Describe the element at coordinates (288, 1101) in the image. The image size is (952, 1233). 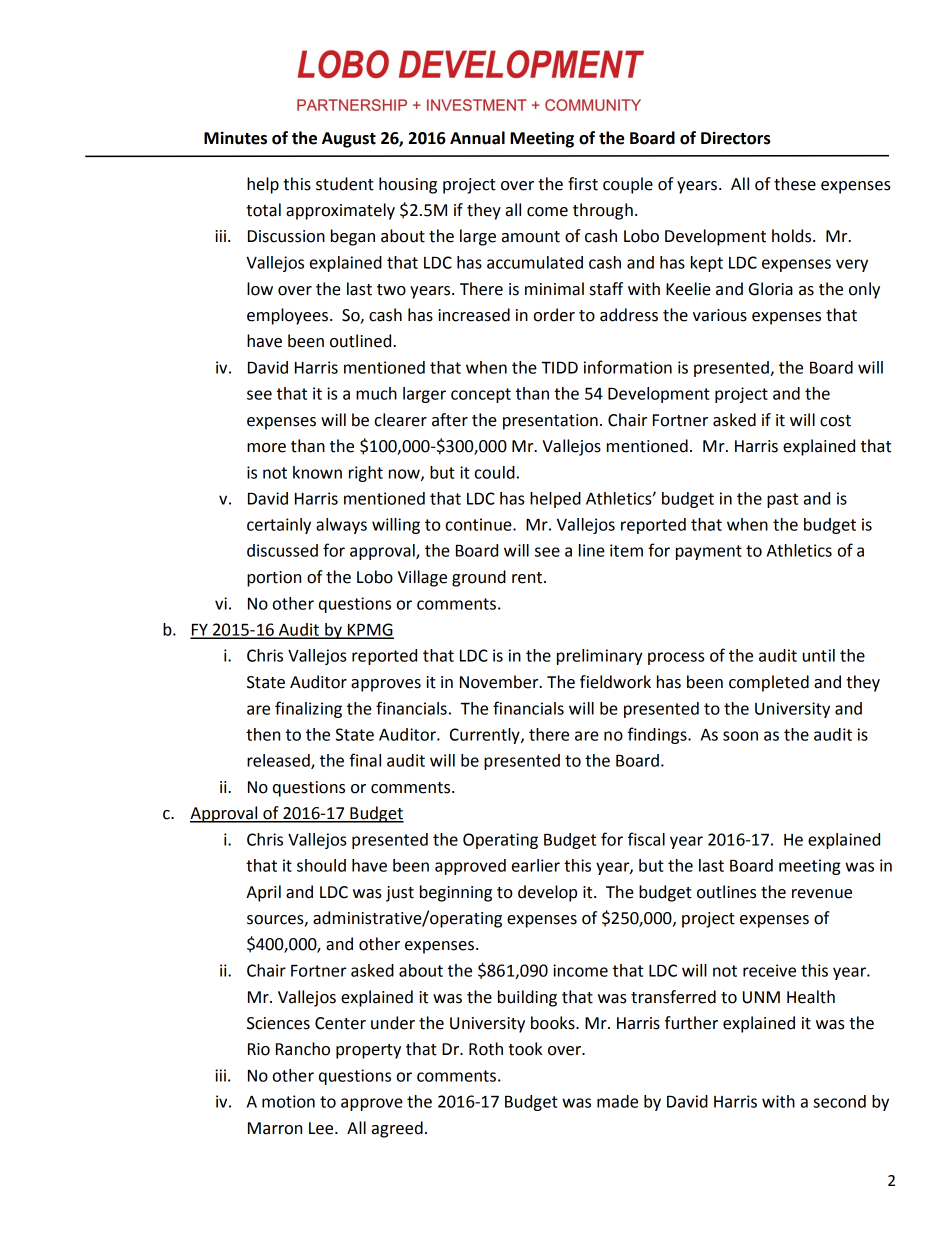
I see `motion` at that location.
